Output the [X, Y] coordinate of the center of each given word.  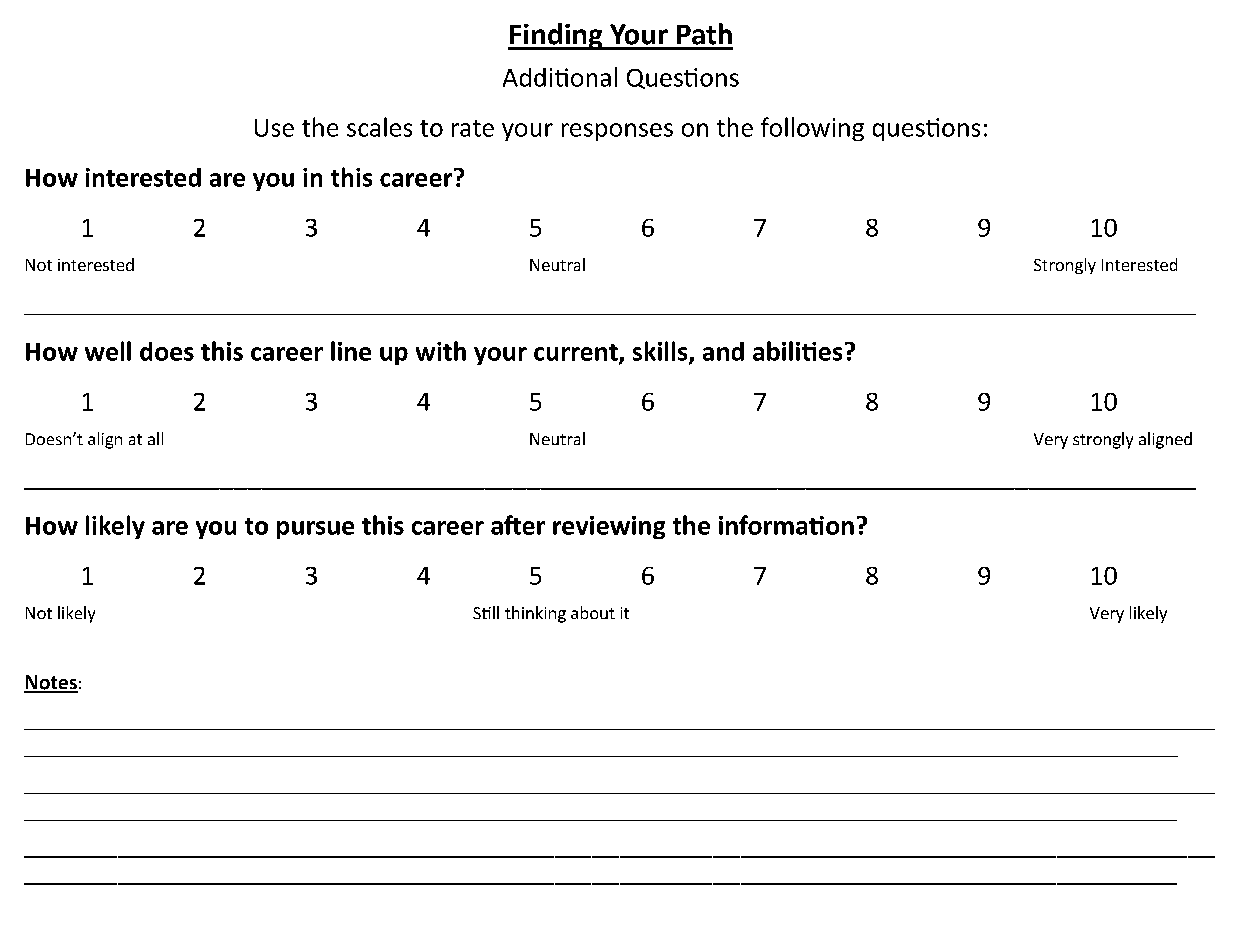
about [593, 612]
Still [486, 612]
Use [274, 128]
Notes [51, 683]
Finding [556, 36]
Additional [560, 77]
